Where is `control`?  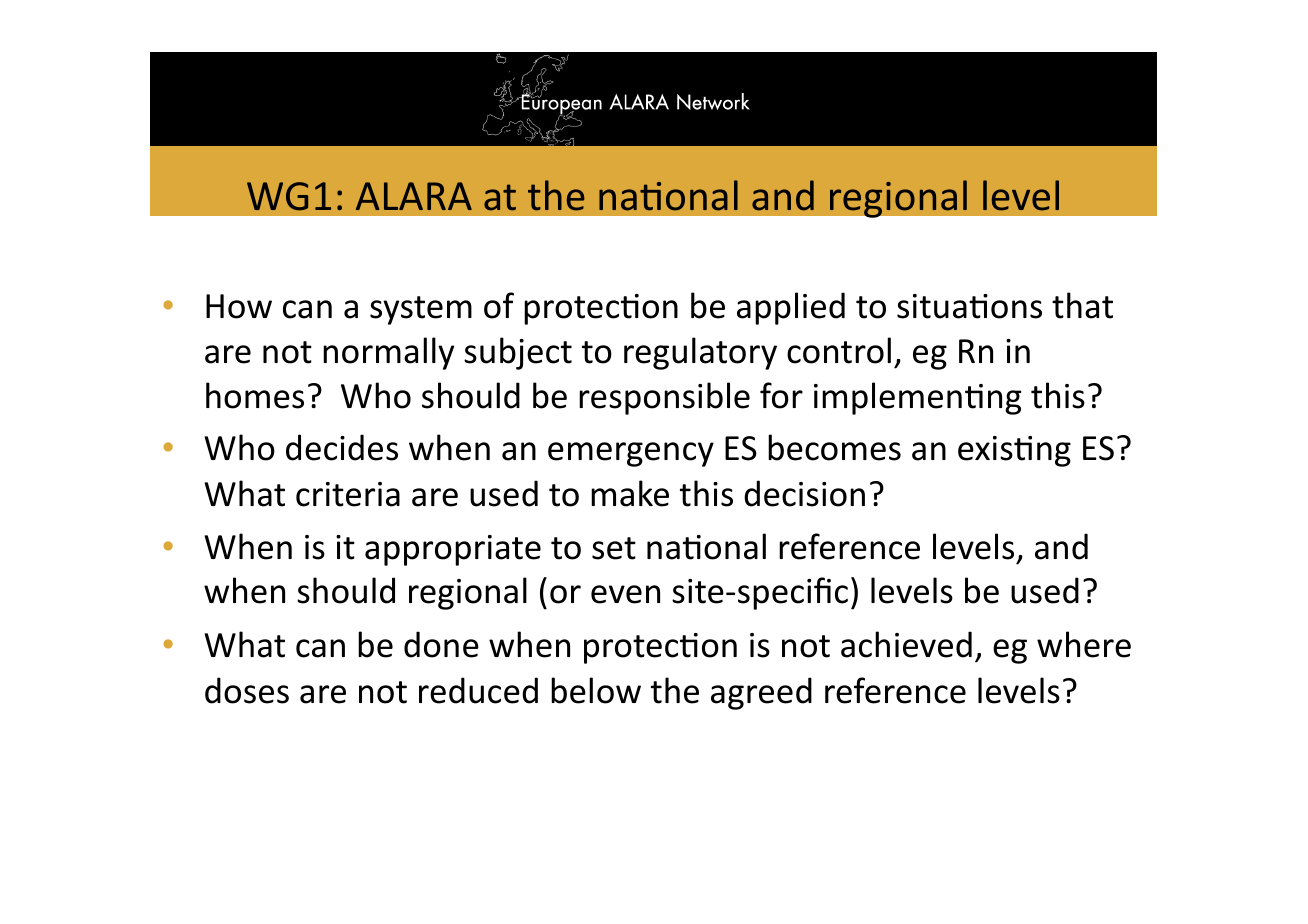 control is located at coordinates (839, 350).
